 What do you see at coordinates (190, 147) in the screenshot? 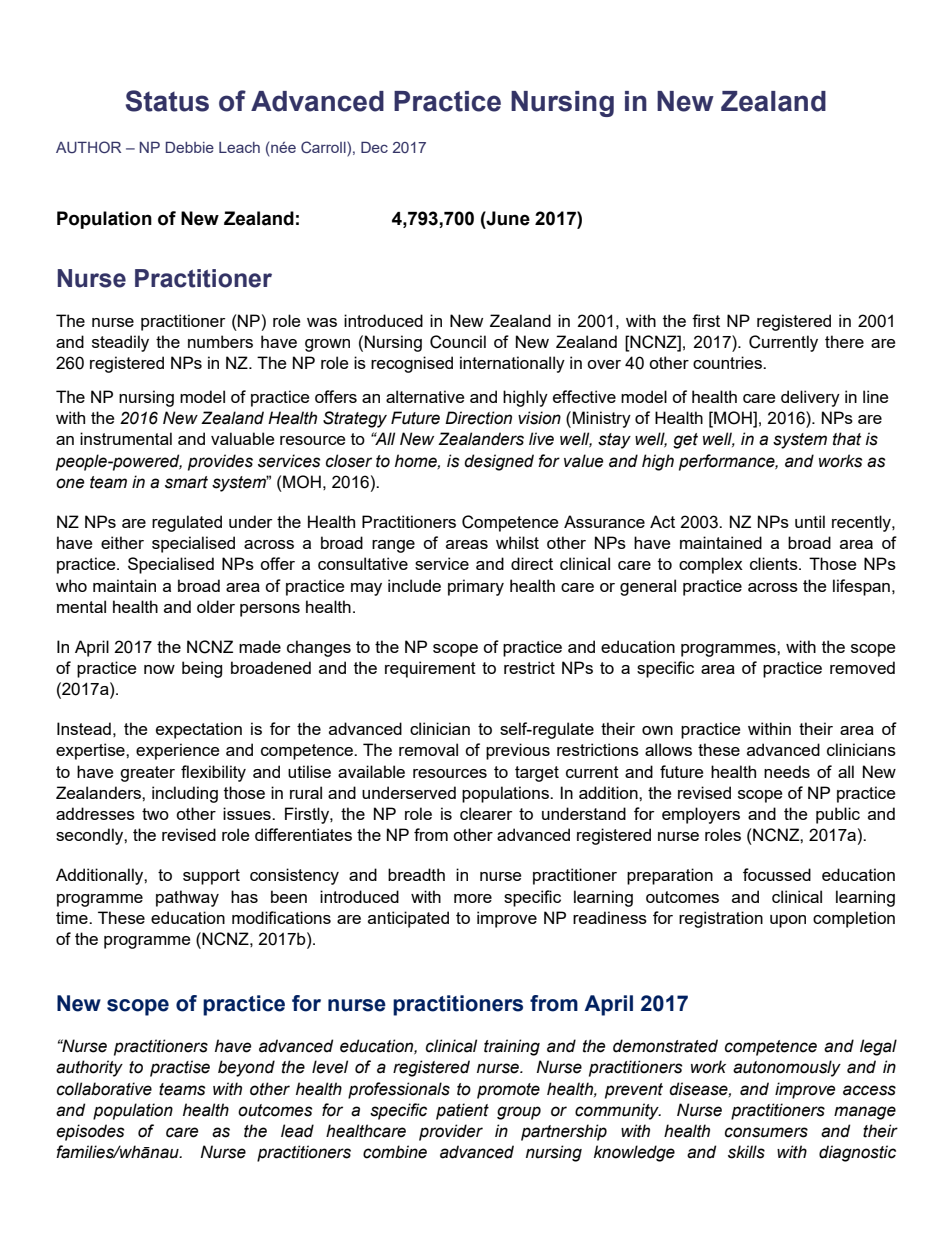
I see `Debbie` at bounding box center [190, 147].
